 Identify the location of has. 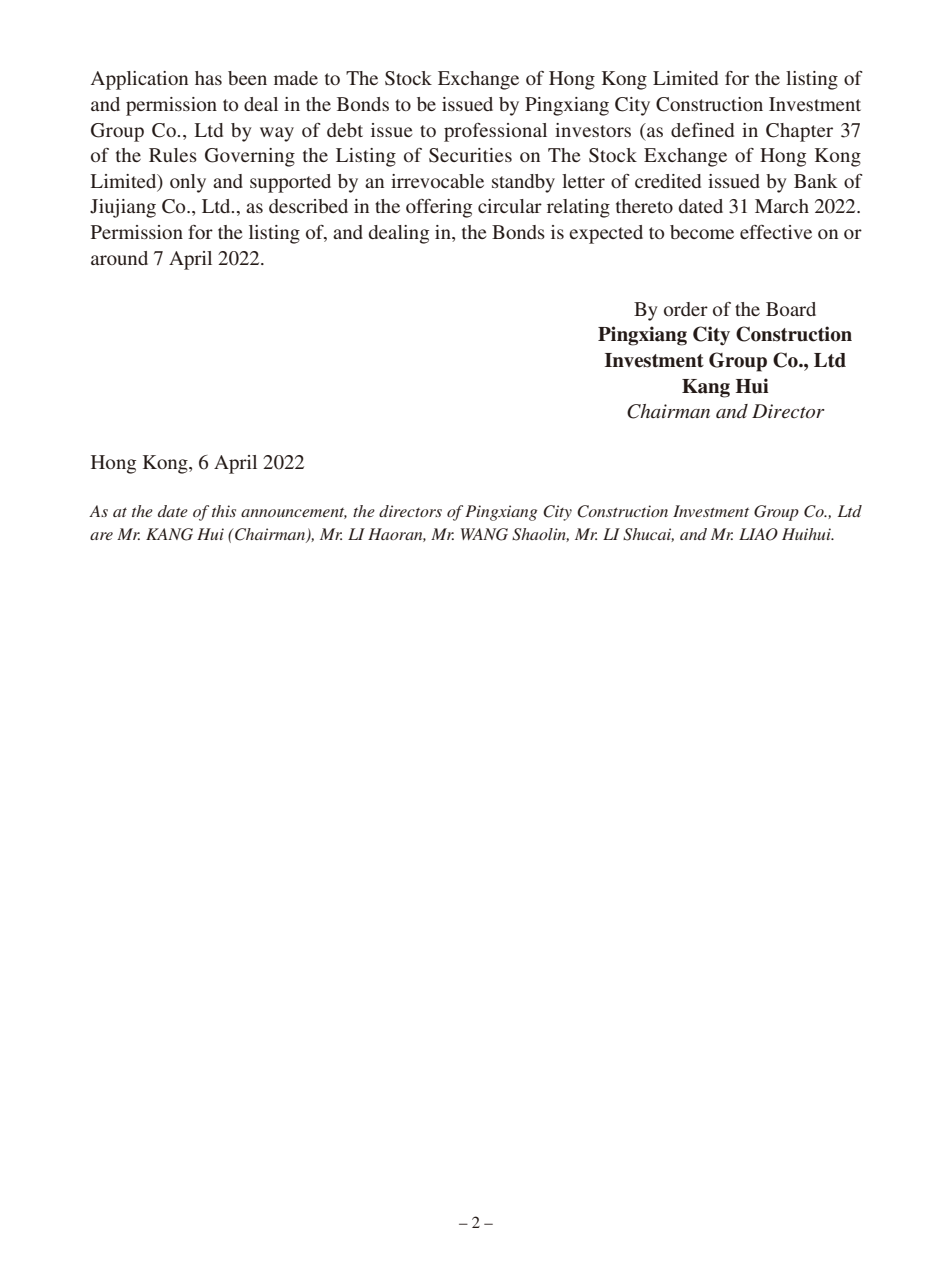
(208, 78).
